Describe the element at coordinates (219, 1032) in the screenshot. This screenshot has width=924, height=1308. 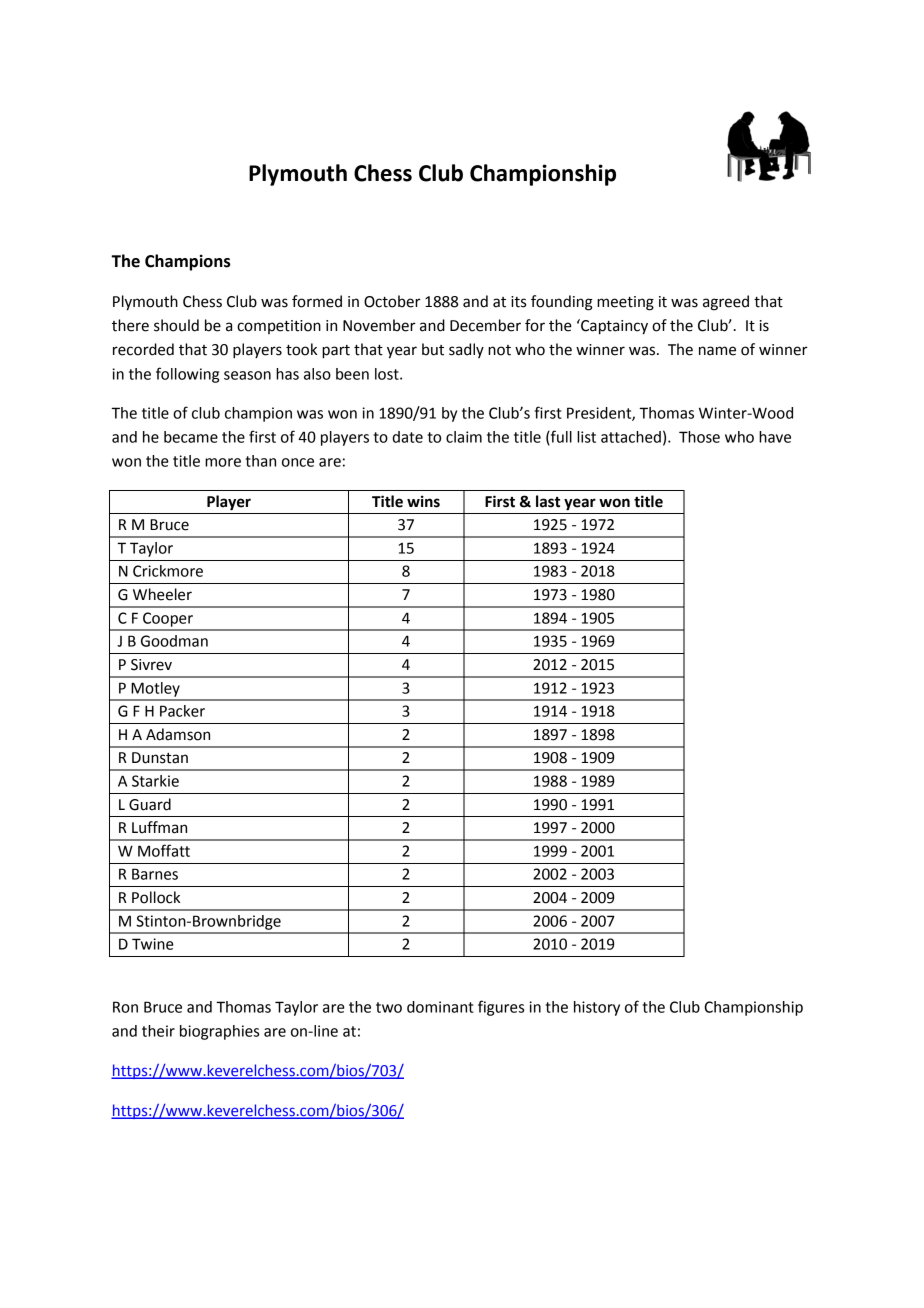
I see `biographies` at that location.
